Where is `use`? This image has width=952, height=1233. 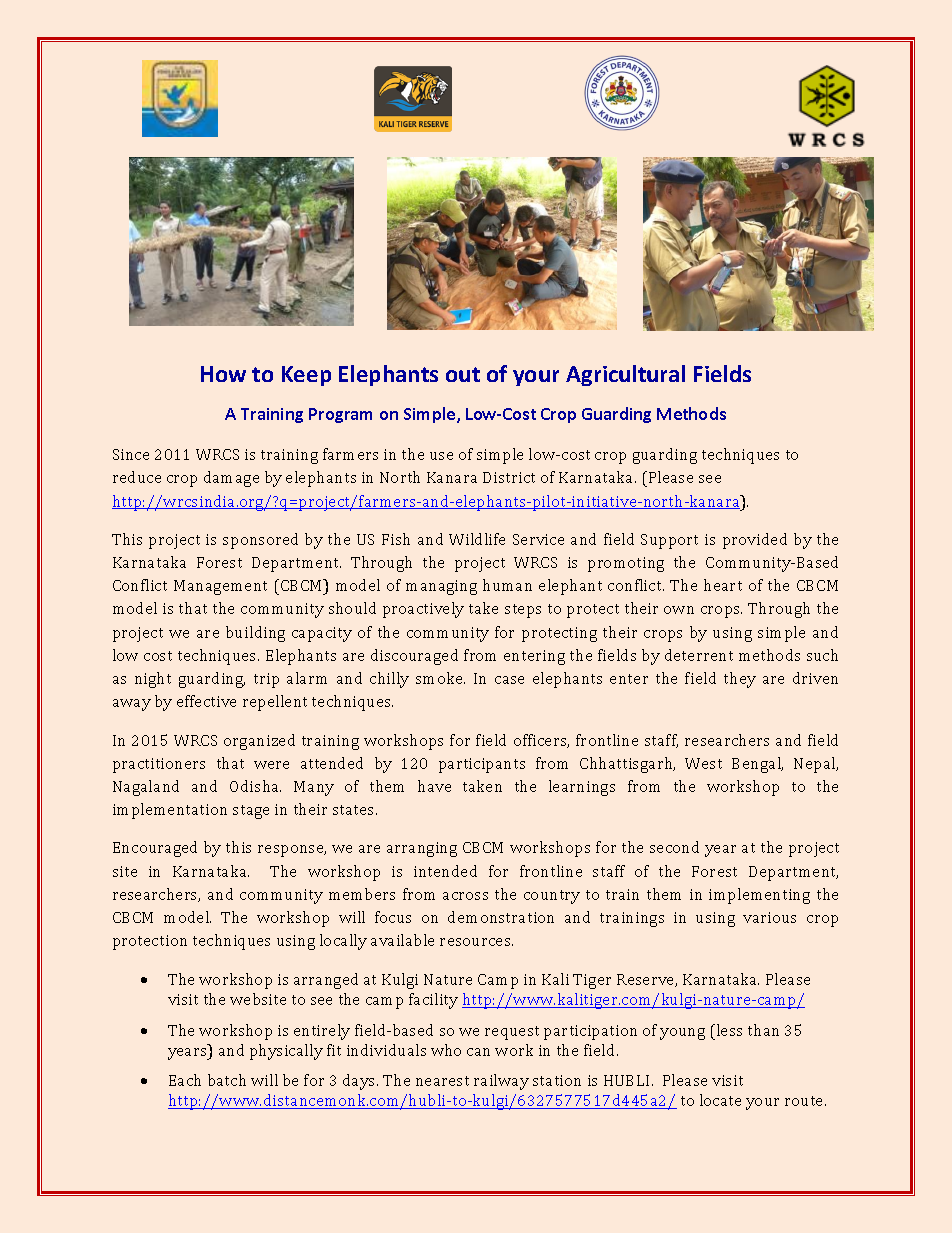
use is located at coordinates (441, 456).
